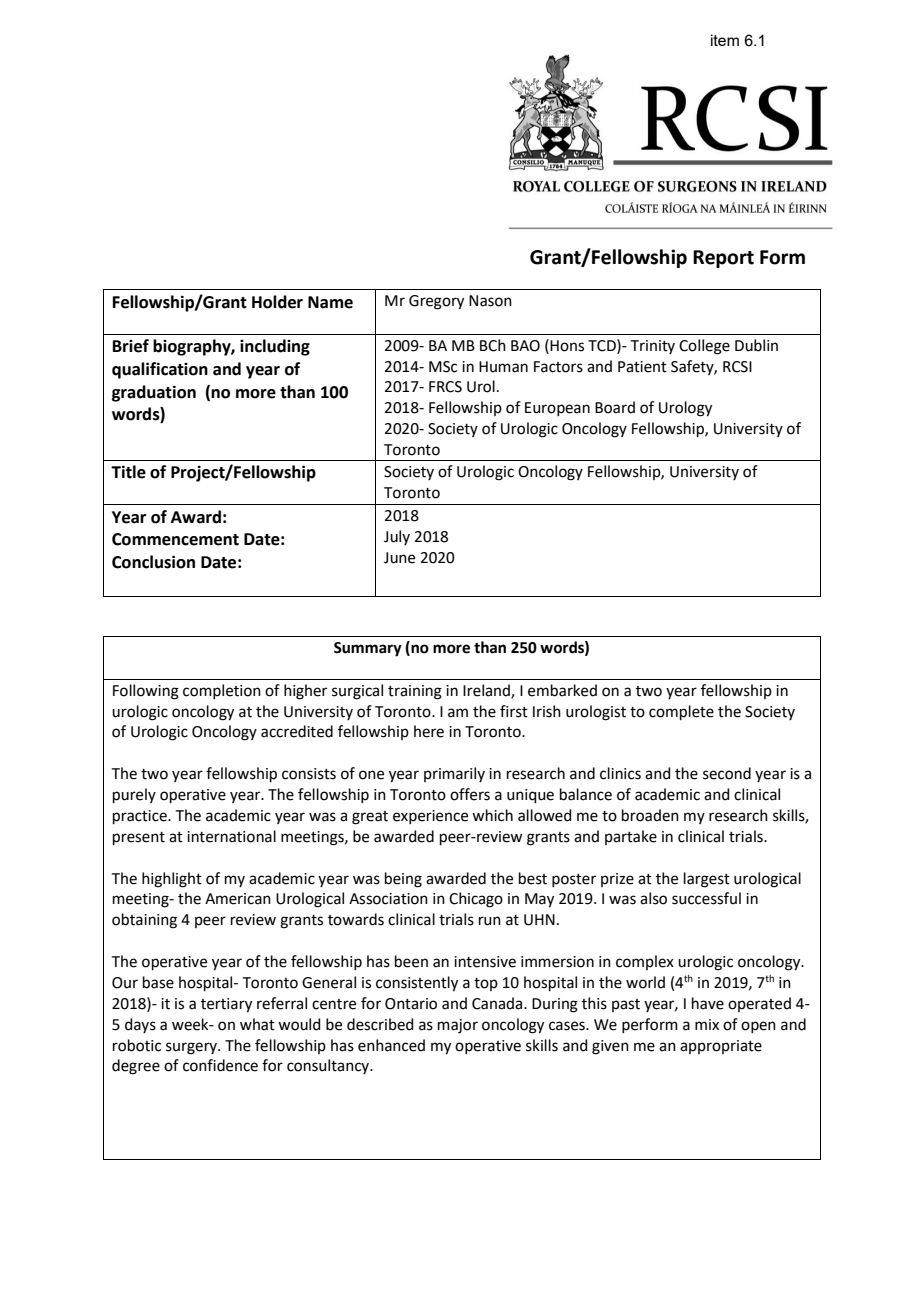 This screenshot has height=1308, width=924. What do you see at coordinates (277, 302) in the screenshot?
I see `Holder` at bounding box center [277, 302].
